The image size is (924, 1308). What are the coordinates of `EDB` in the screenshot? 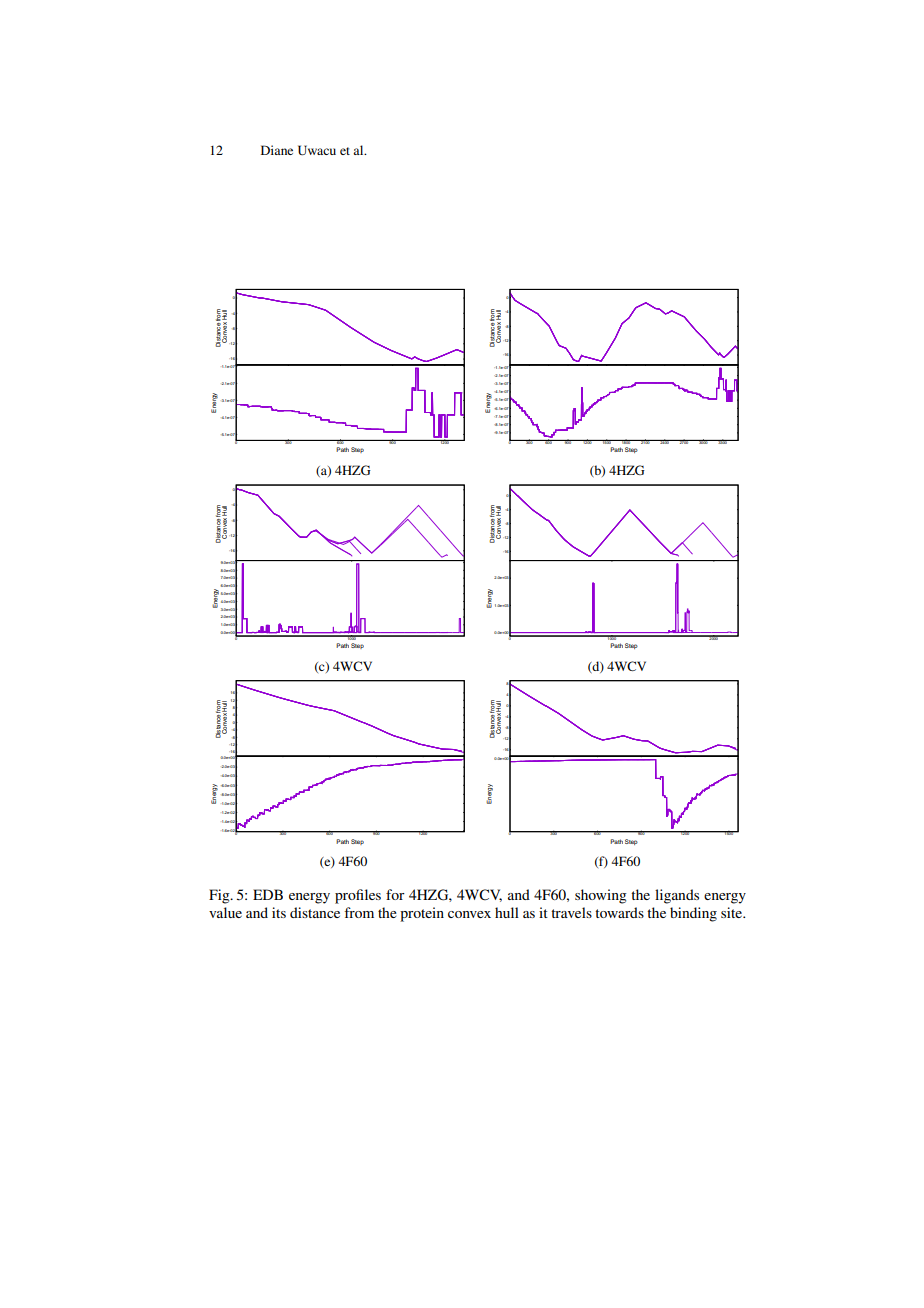 It's located at (268, 894).
